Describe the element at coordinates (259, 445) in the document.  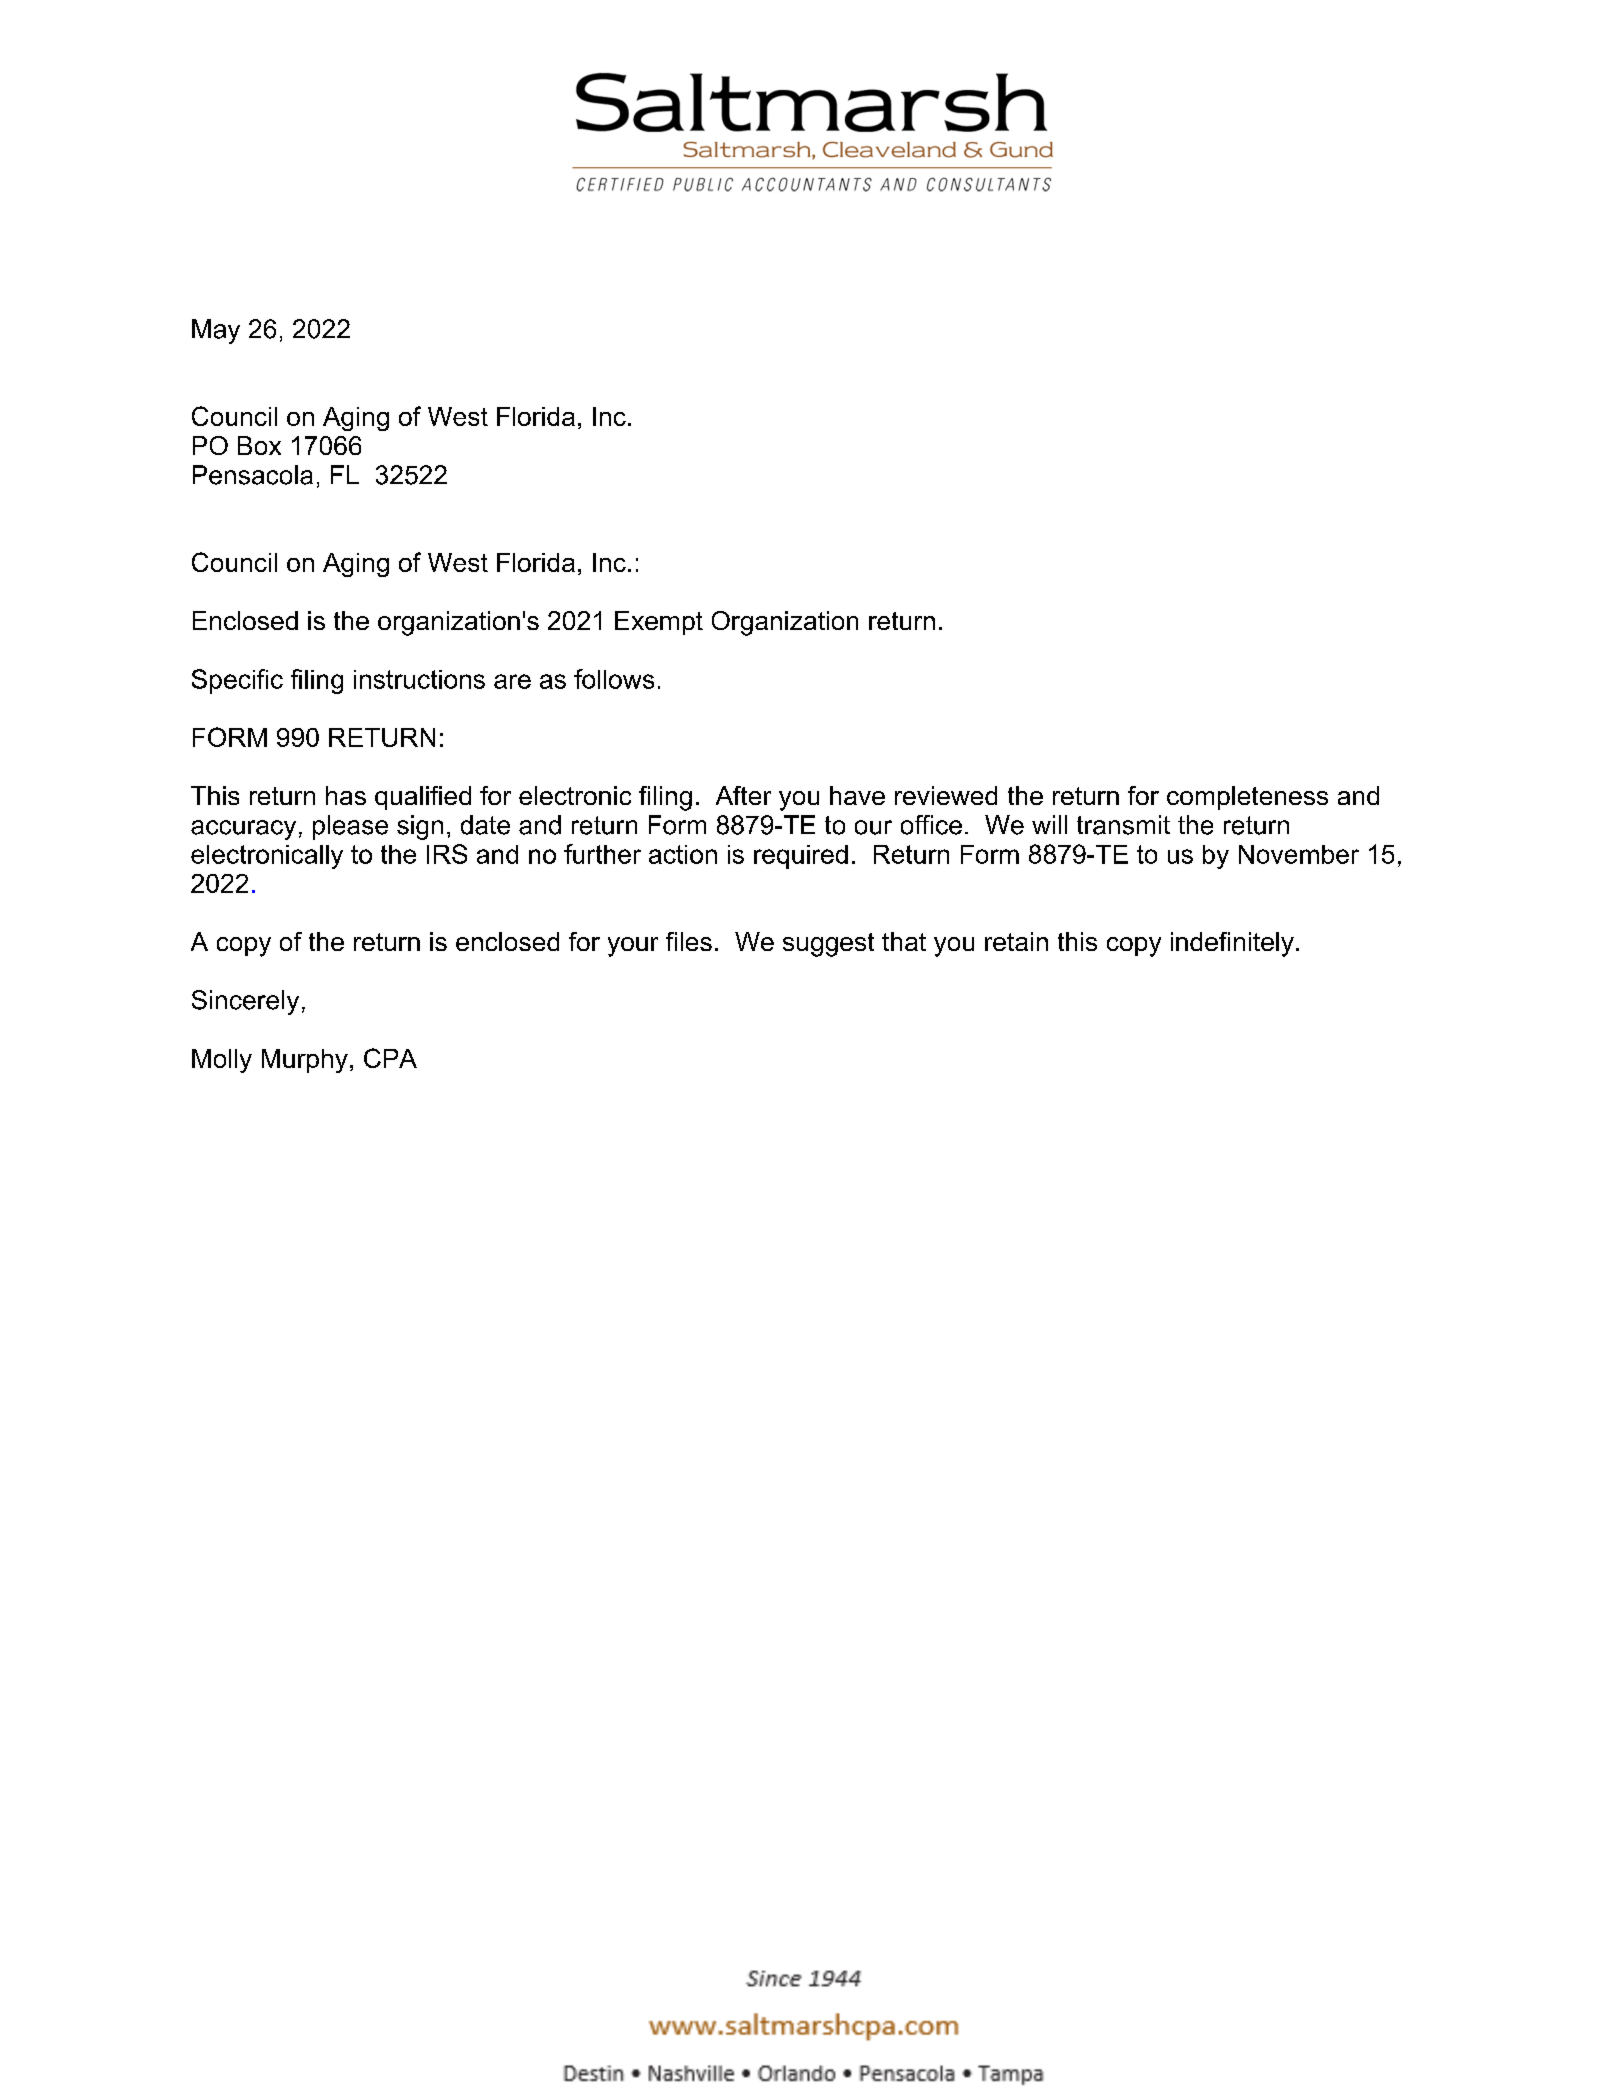
I see `Box` at that location.
